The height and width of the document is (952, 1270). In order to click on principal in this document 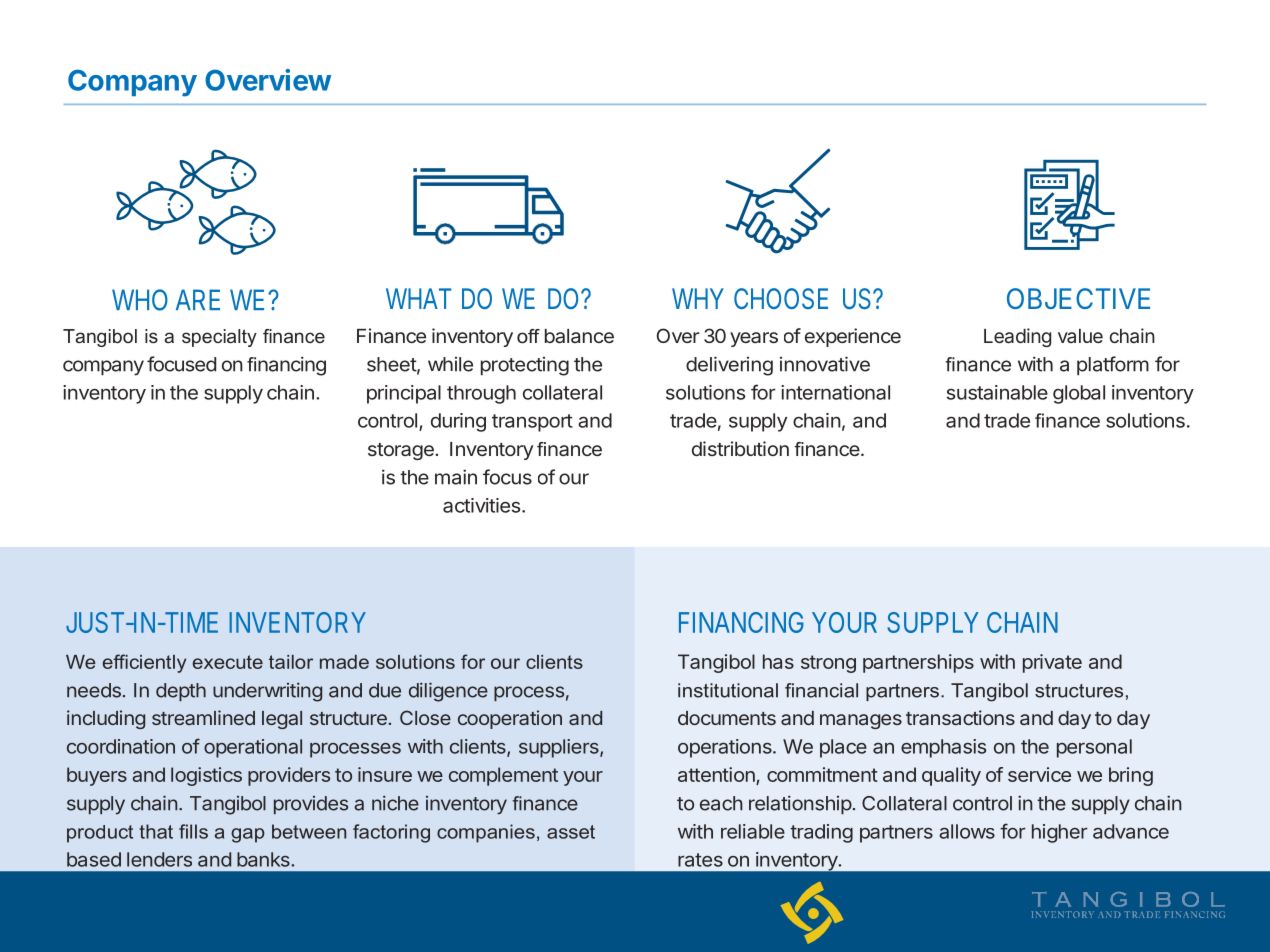, I will do `click(404, 394)`.
